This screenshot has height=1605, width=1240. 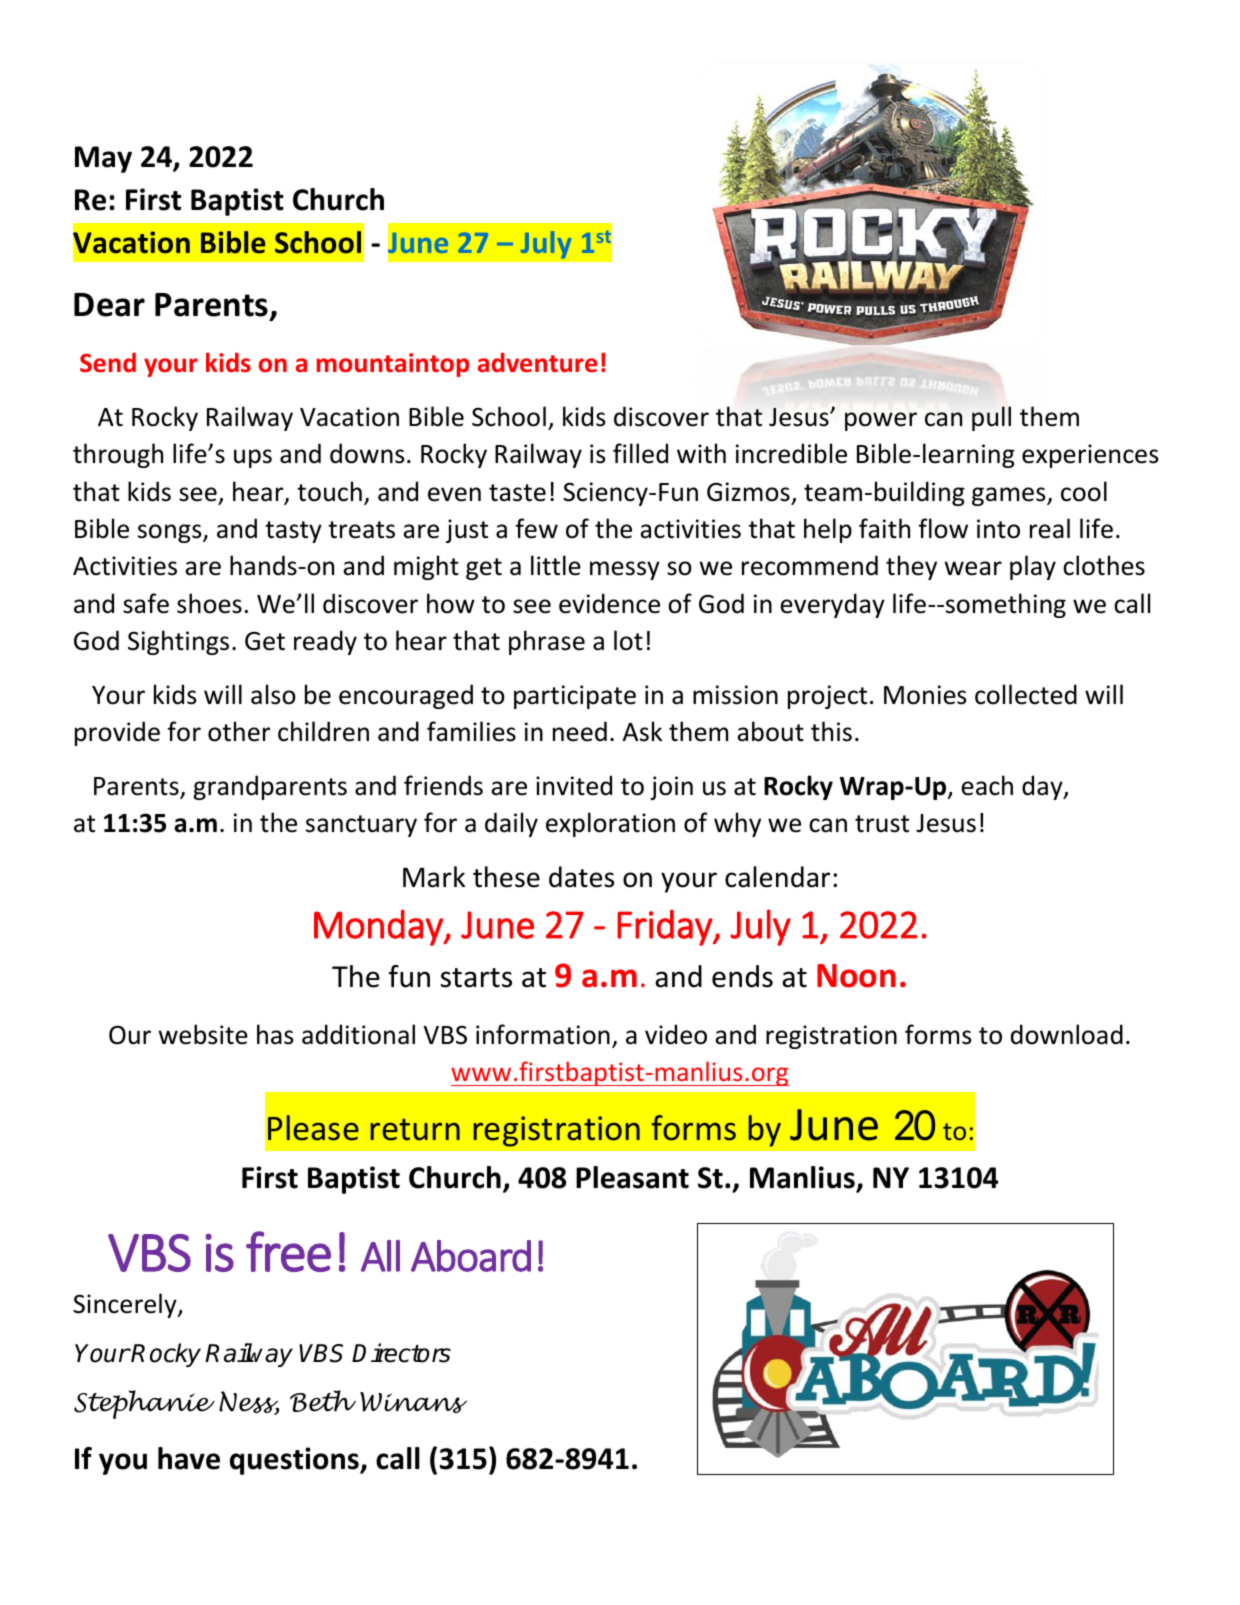 I want to click on Please, so click(x=313, y=1128).
